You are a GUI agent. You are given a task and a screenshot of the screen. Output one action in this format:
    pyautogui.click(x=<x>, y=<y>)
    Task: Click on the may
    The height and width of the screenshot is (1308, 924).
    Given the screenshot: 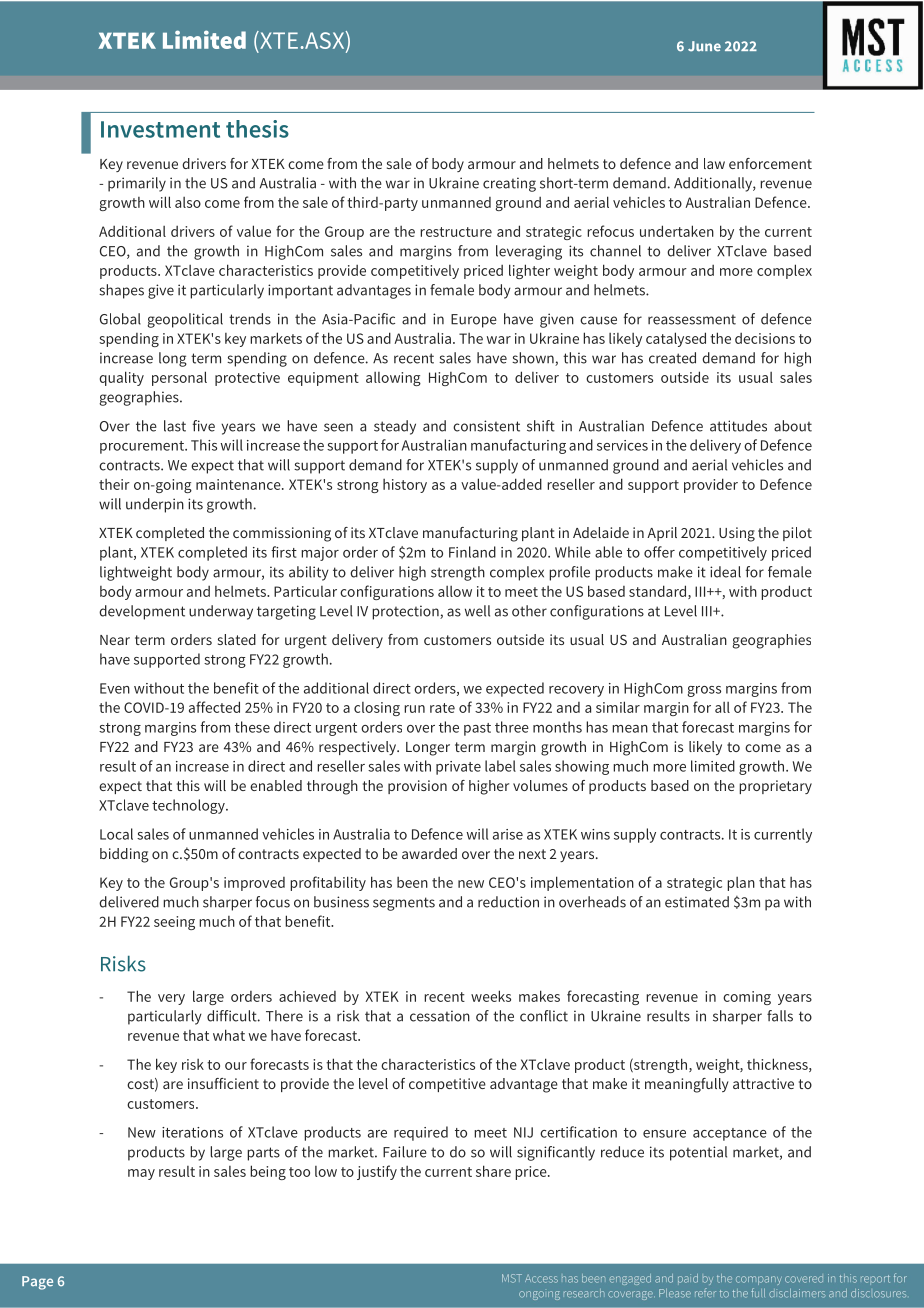 What is the action you would take?
    pyautogui.click(x=141, y=1174)
